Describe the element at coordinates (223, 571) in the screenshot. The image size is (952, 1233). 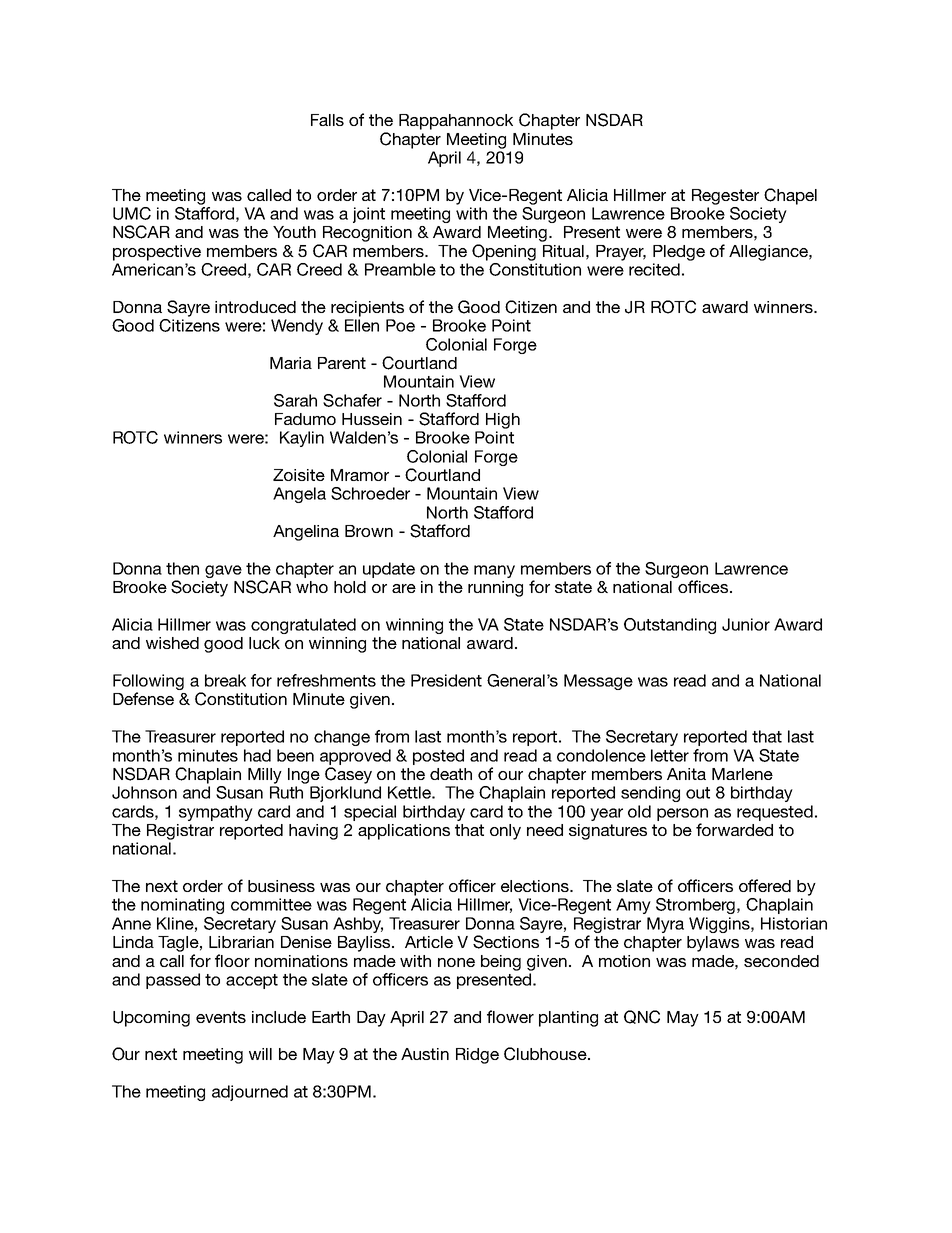
I see `gave` at that location.
